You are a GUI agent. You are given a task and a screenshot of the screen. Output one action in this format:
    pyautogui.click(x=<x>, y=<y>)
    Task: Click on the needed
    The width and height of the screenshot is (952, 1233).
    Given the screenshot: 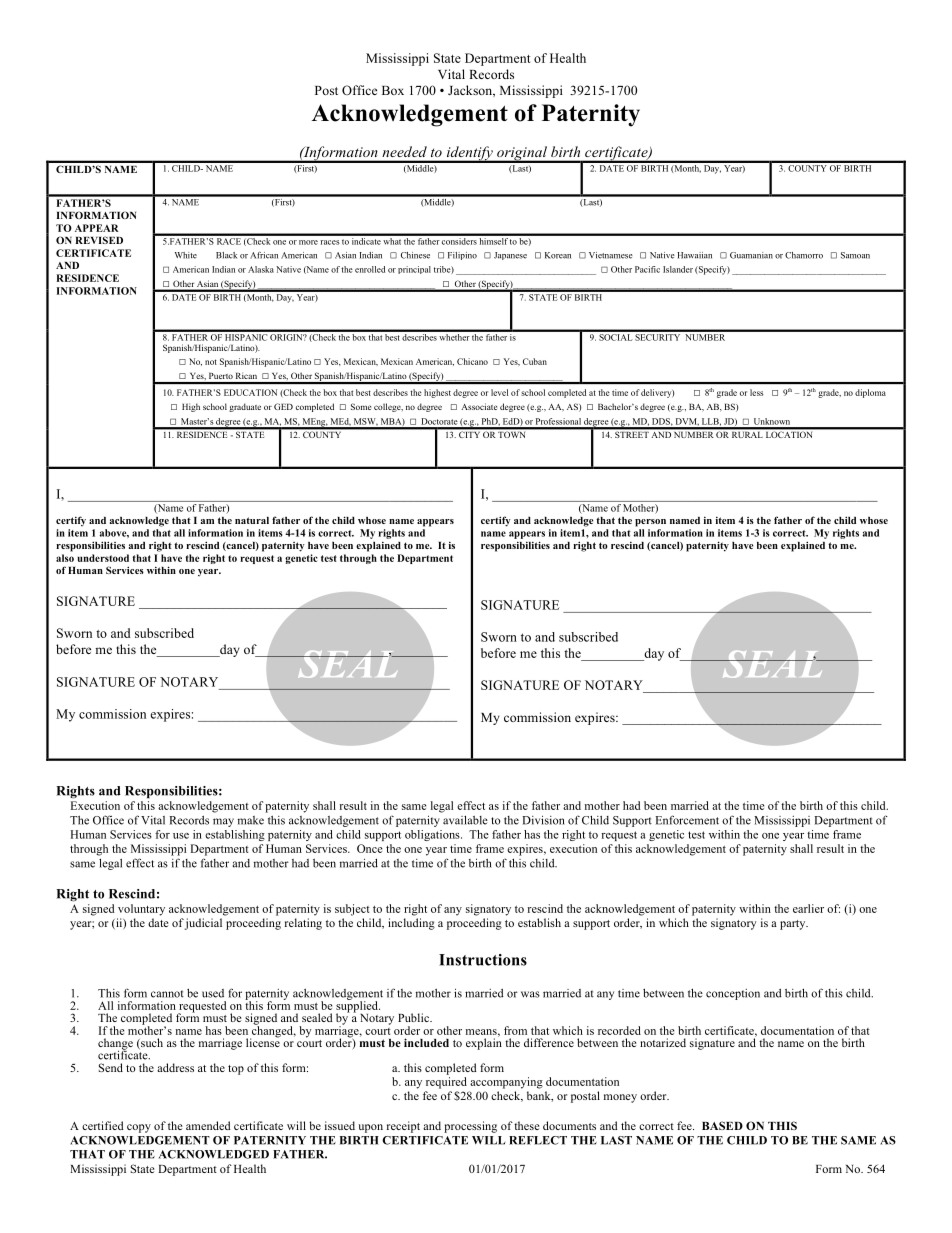 What is the action you would take?
    pyautogui.click(x=405, y=151)
